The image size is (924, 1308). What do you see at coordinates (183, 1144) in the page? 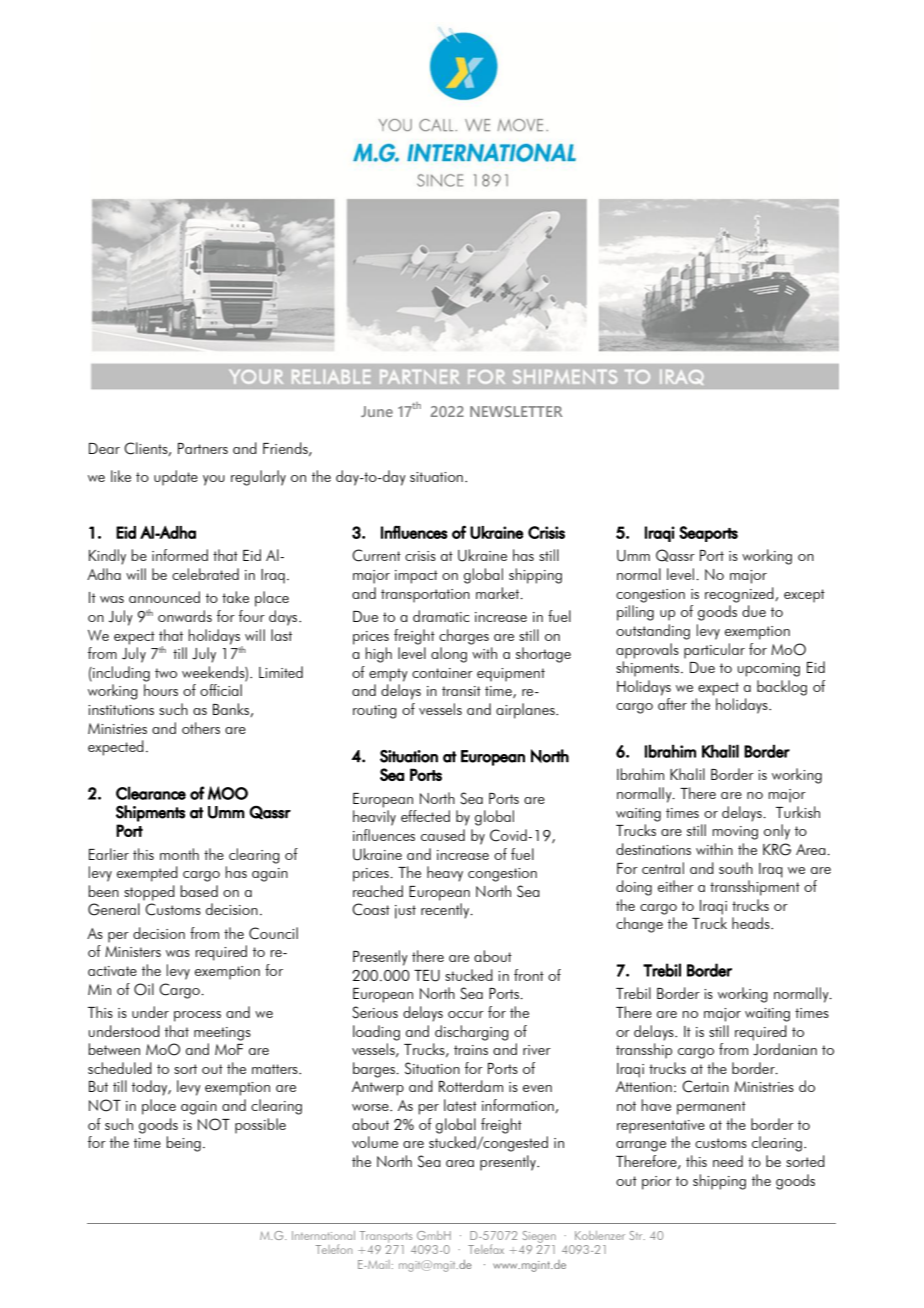
I see `being` at bounding box center [183, 1144].
